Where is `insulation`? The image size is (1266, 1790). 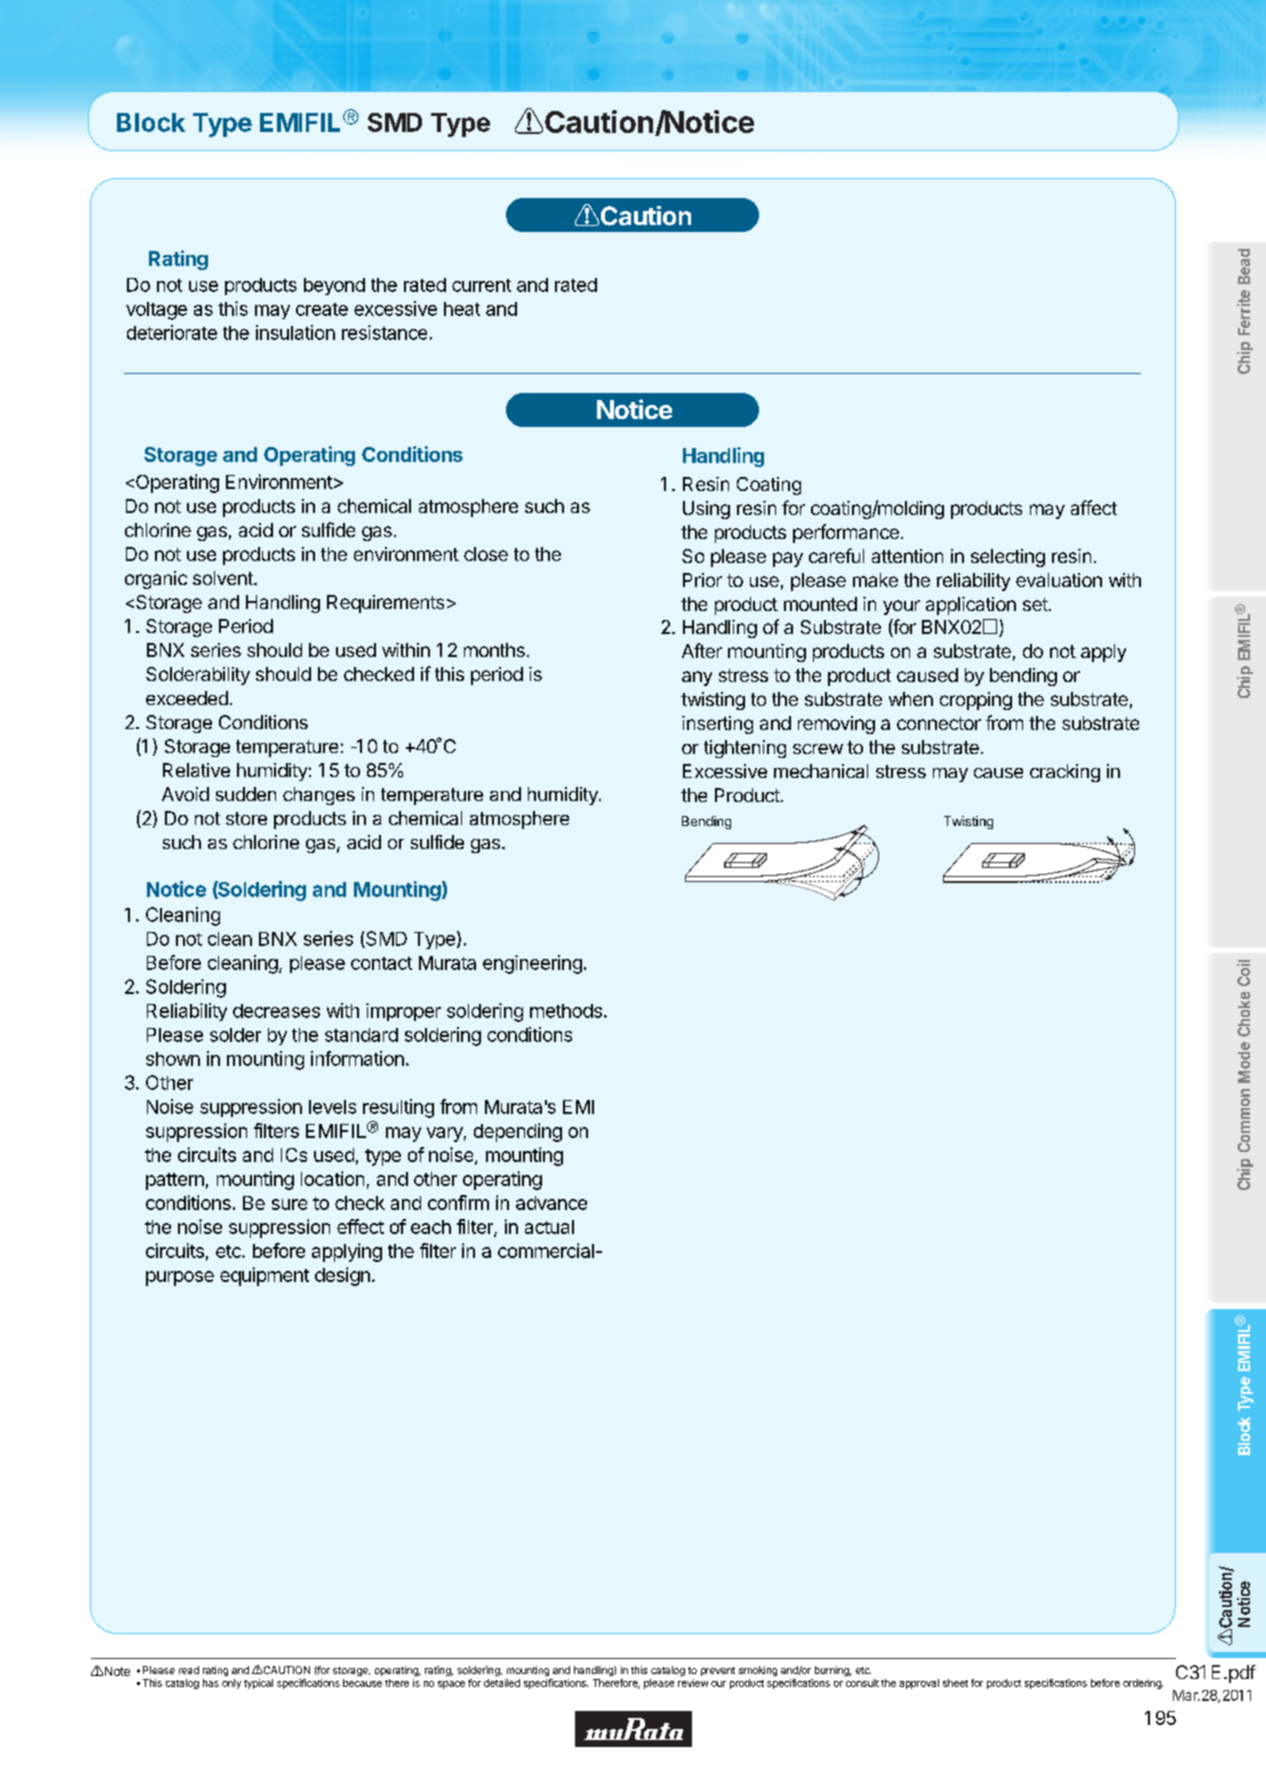
insulation is located at coordinates (295, 332).
